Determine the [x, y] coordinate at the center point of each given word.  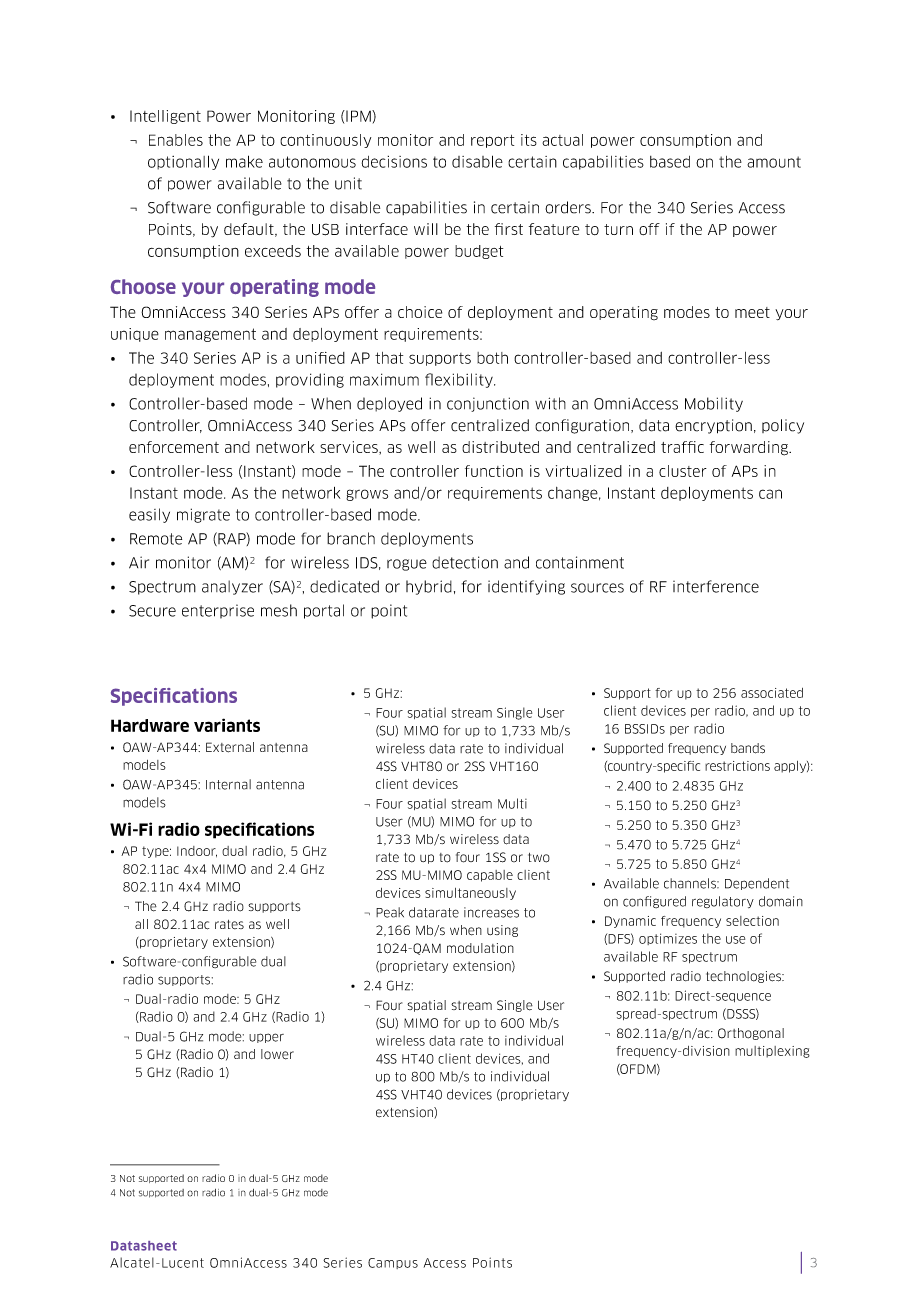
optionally [183, 162]
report [492, 141]
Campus [393, 1263]
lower [277, 1054]
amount [774, 162]
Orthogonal [751, 1034]
